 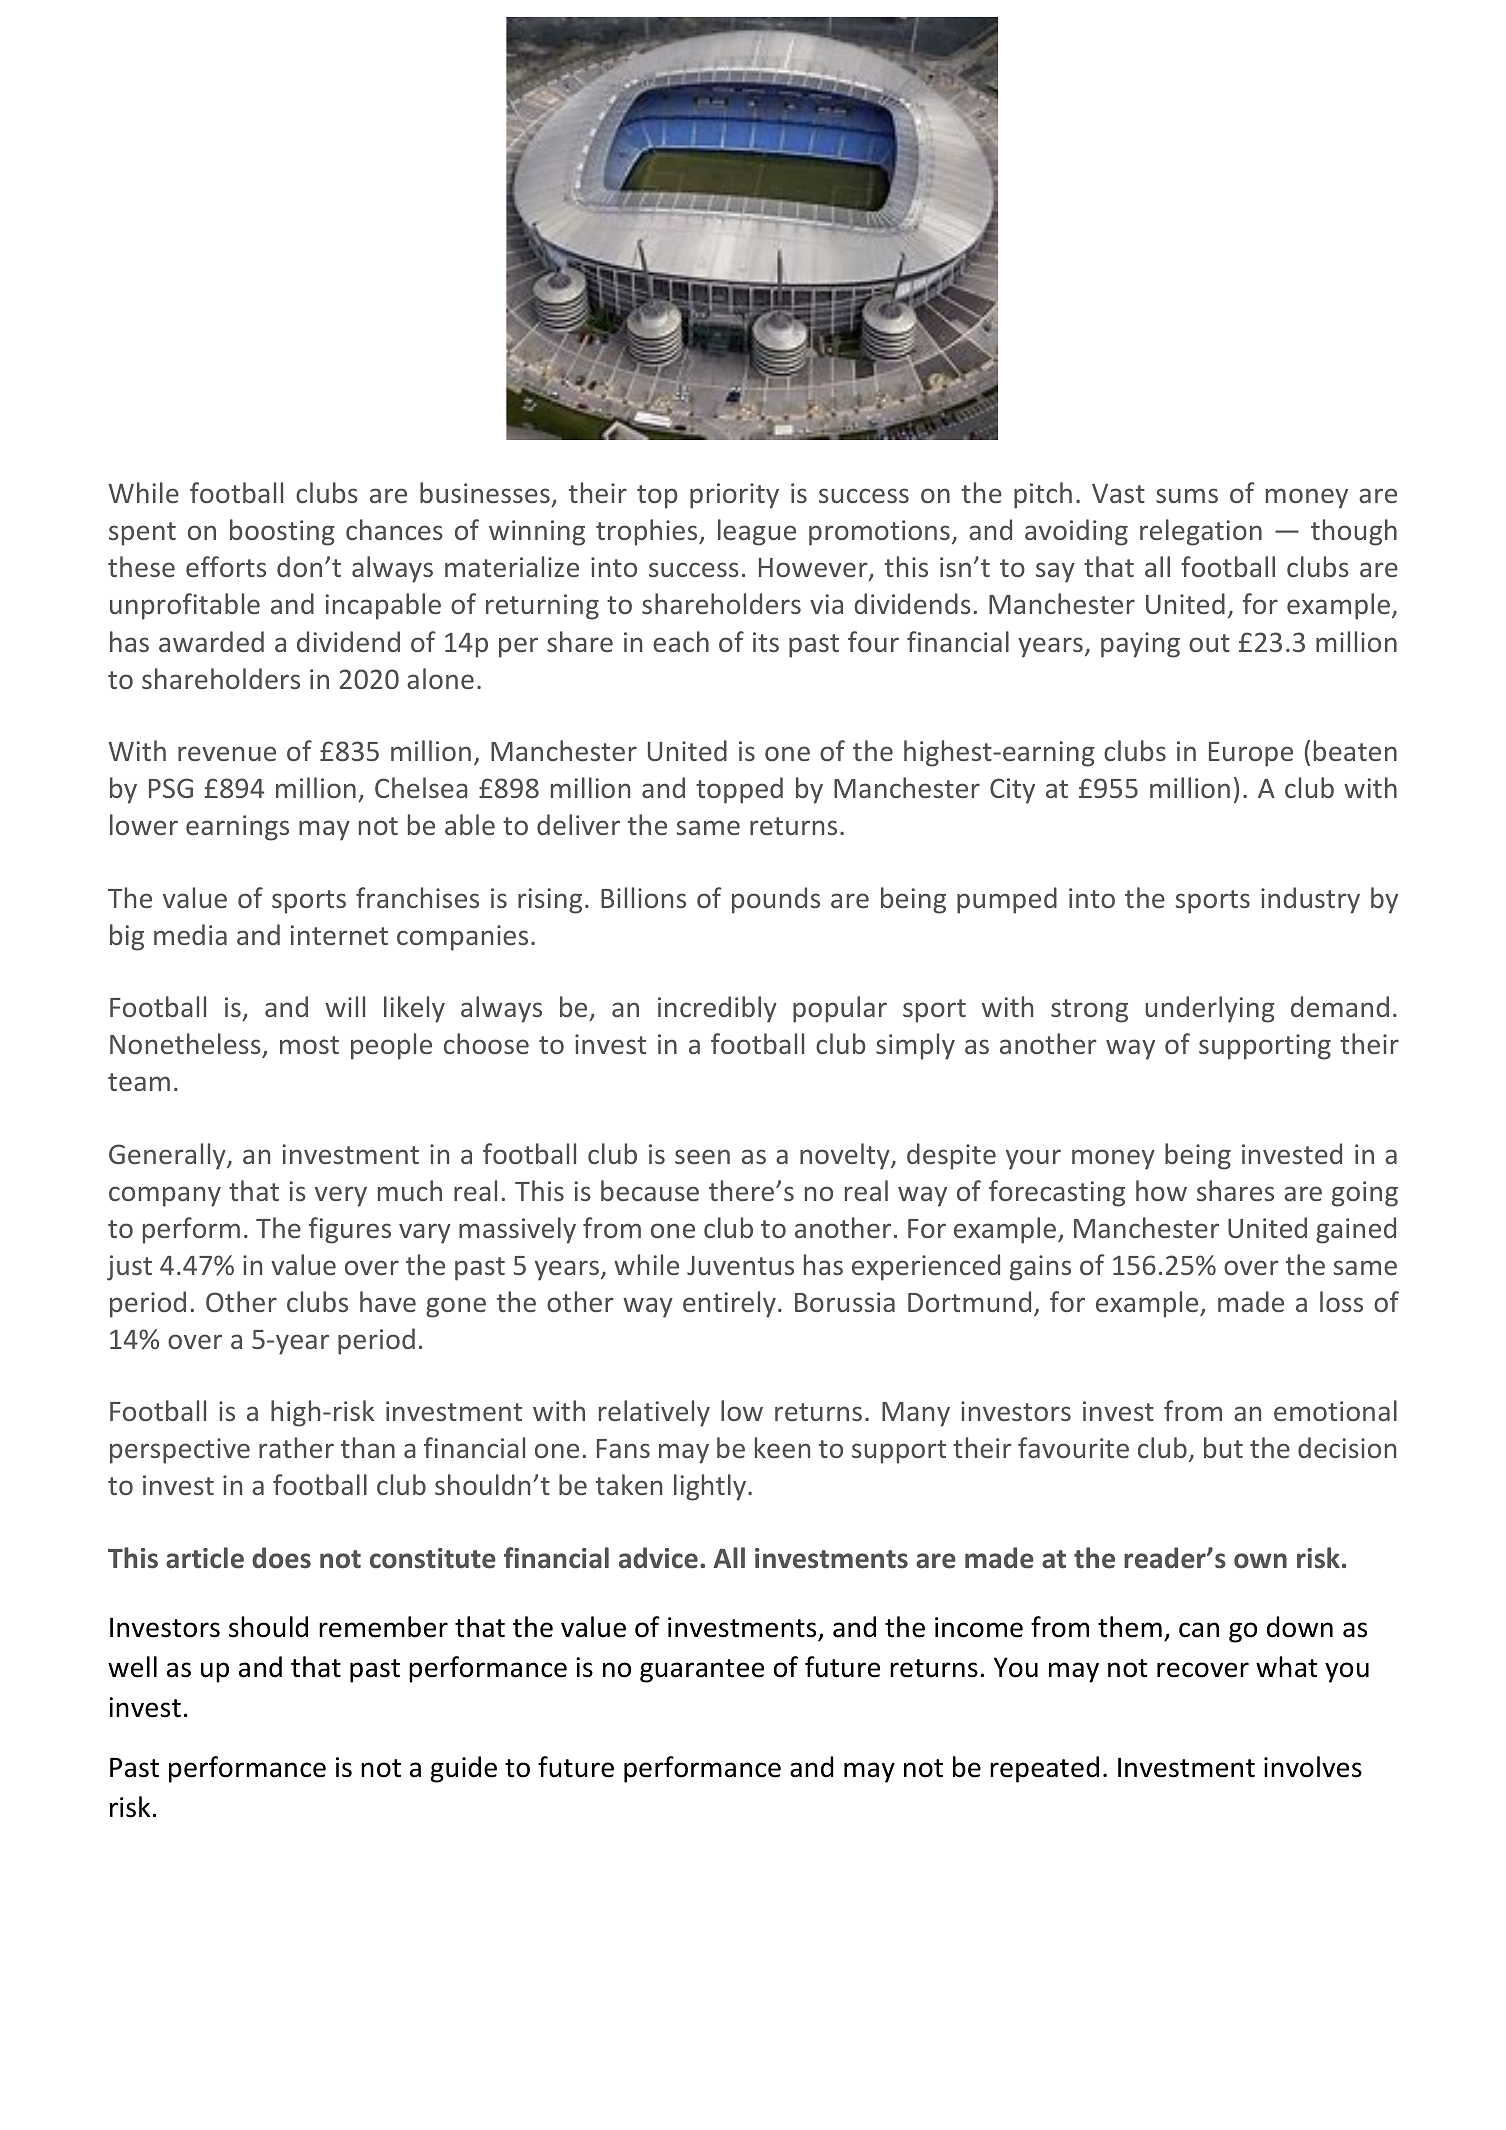 I want to click on keen, so click(x=782, y=1447).
